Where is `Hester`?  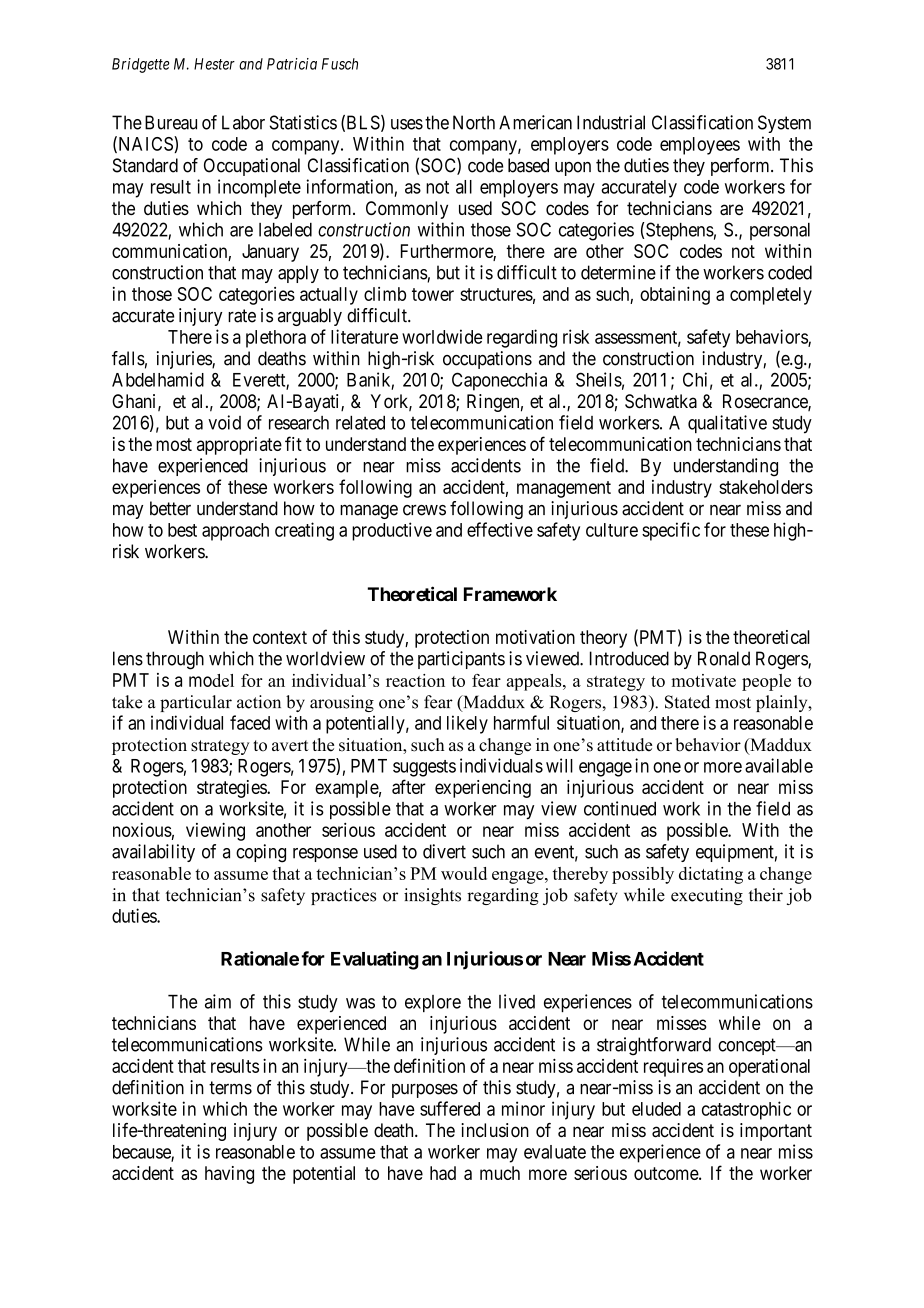
Hester is located at coordinates (214, 64).
